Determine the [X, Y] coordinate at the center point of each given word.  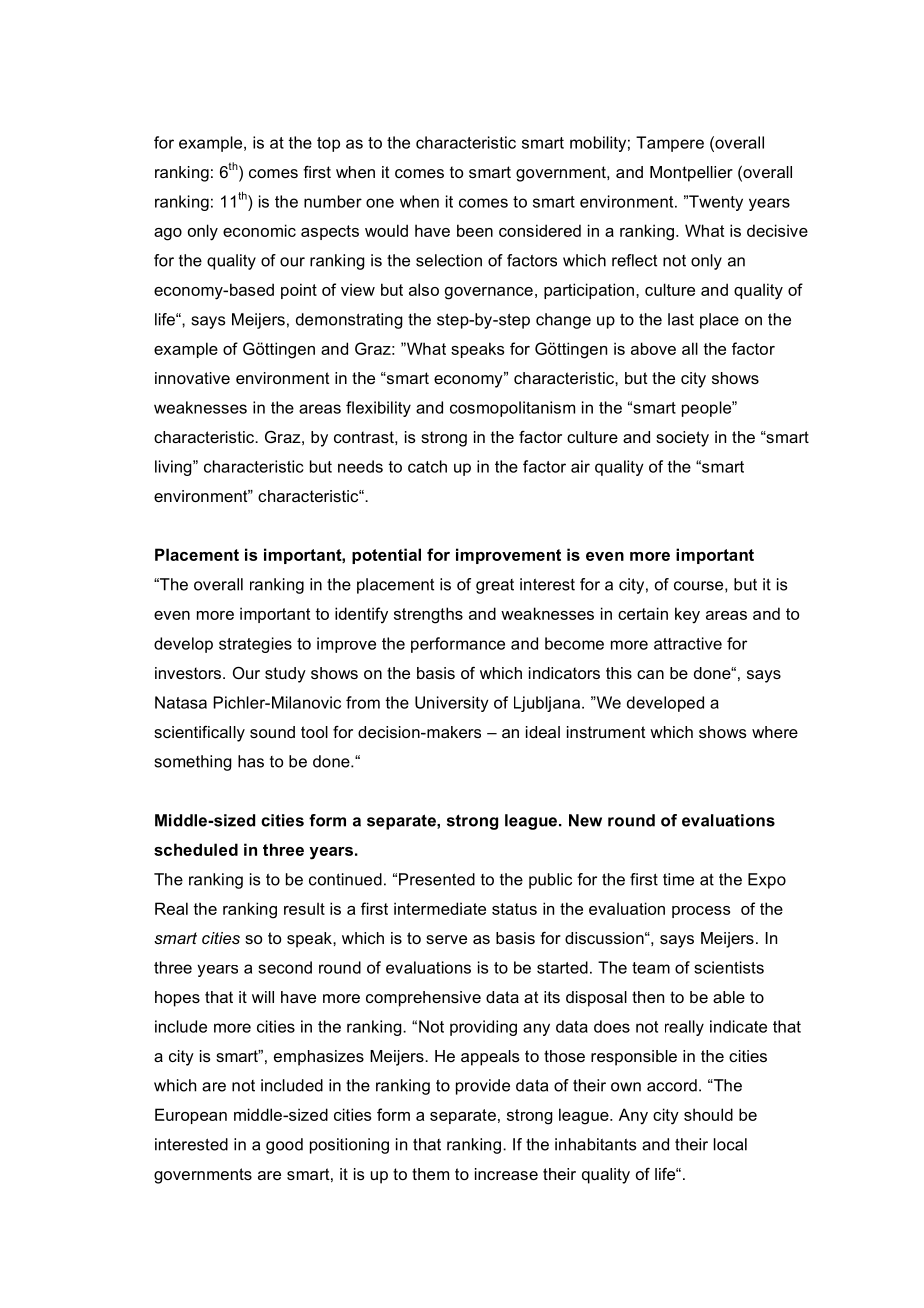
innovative [192, 378]
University [452, 704]
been [475, 230]
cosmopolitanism [512, 409]
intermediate [440, 908]
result [304, 908]
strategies [255, 645]
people [707, 409]
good [284, 1146]
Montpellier [691, 174]
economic [259, 230]
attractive [688, 643]
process [701, 912]
